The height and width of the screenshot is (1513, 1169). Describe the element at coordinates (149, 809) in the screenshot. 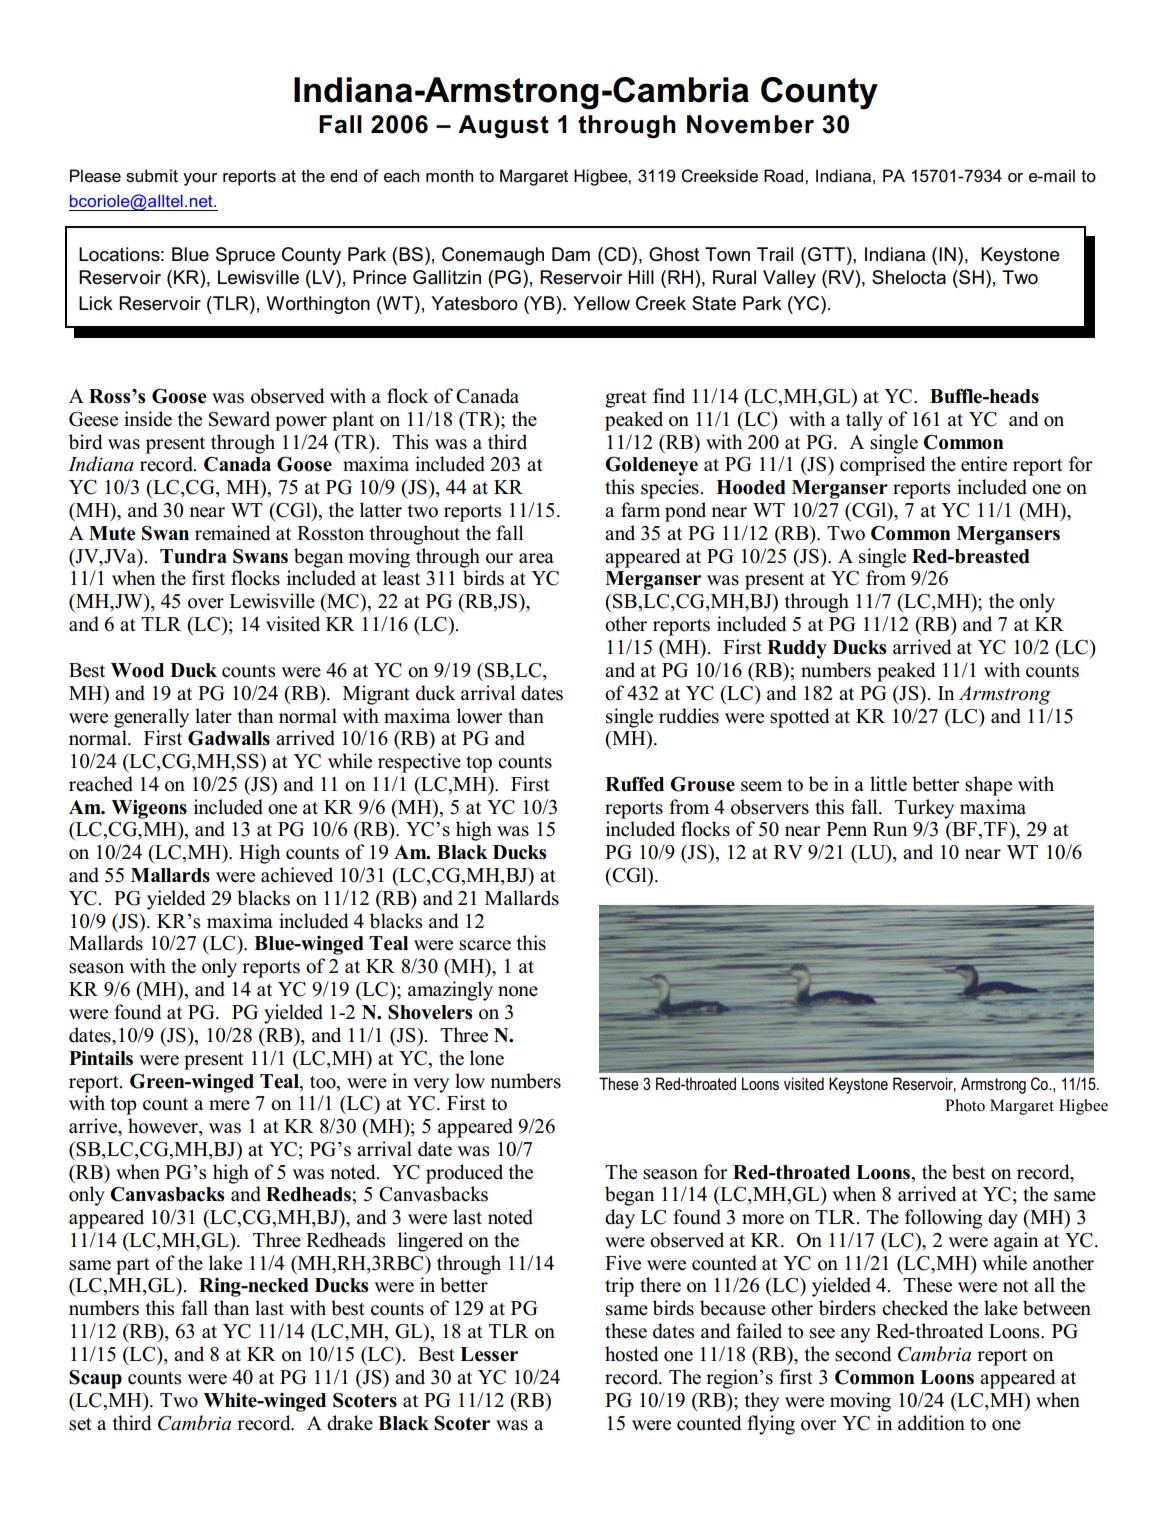

I see `Wigeons` at that location.
